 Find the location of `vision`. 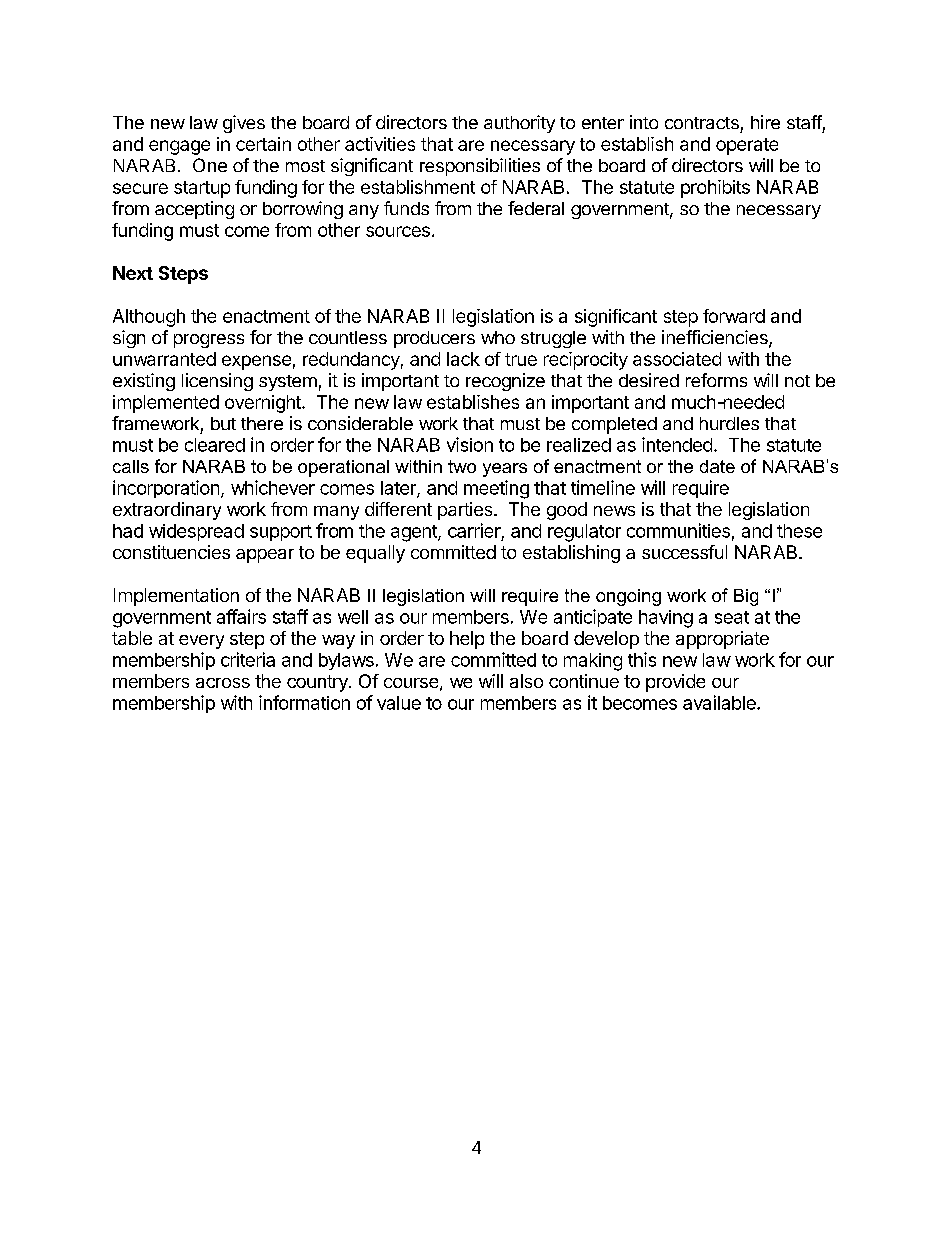

vision is located at coordinates (470, 444).
